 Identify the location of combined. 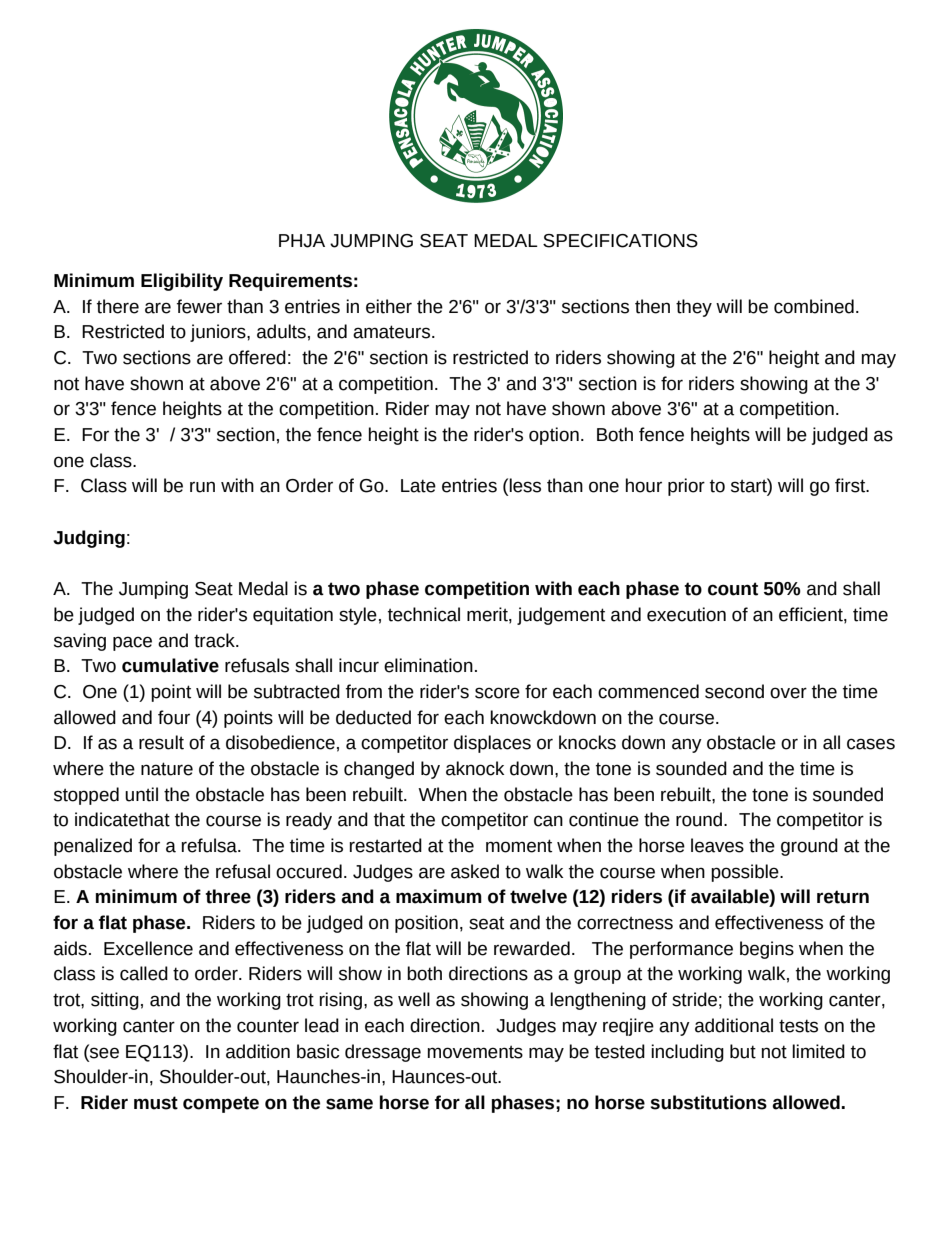
(814, 306).
